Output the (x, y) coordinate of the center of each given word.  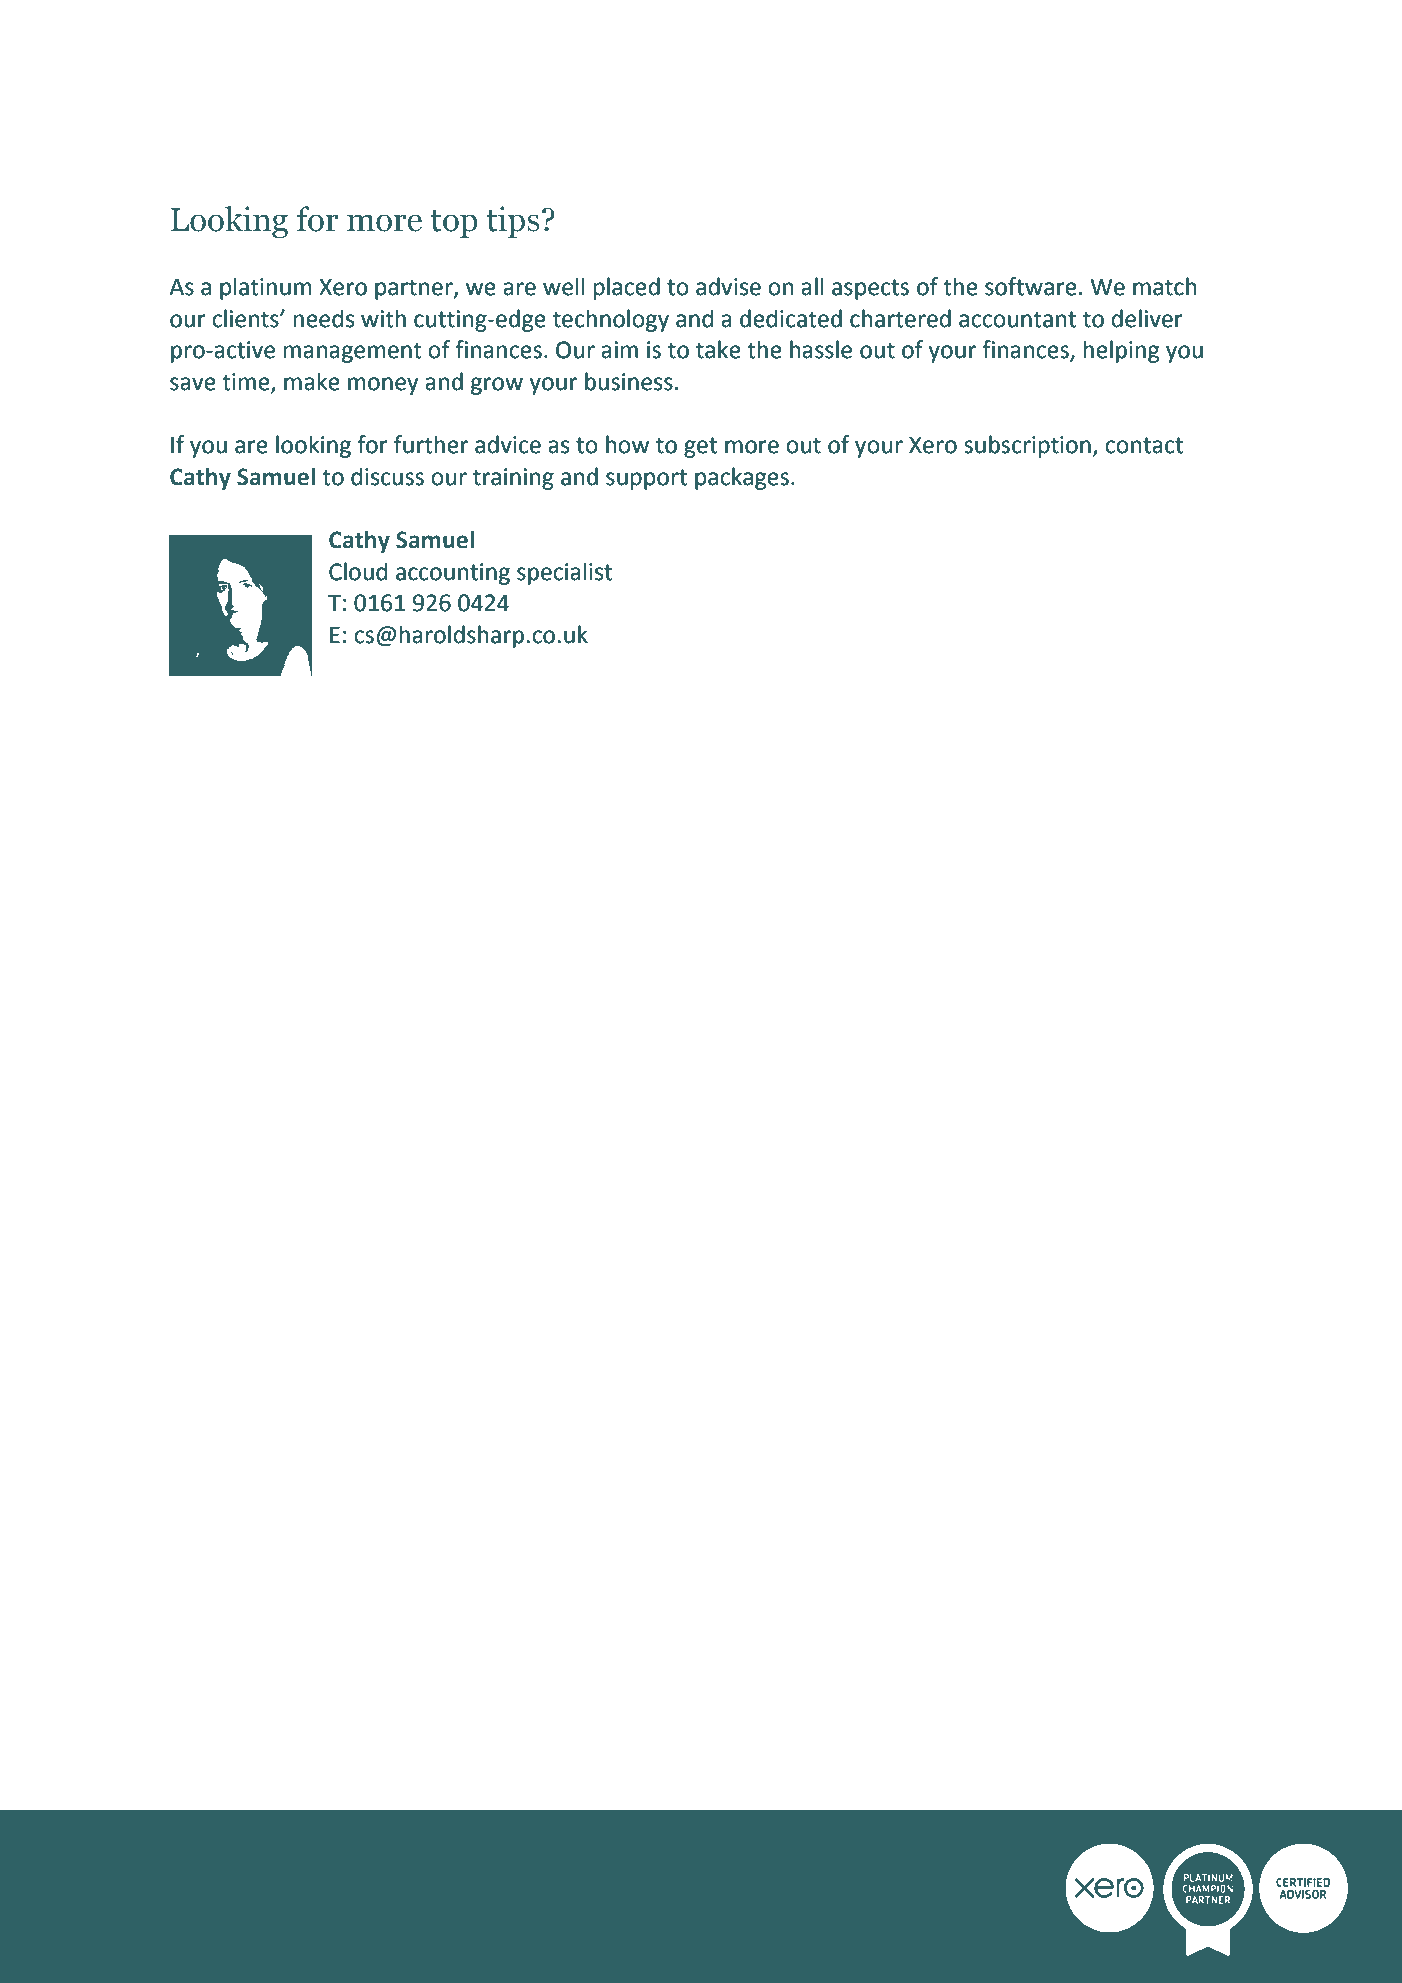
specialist (564, 573)
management (353, 352)
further (431, 444)
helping (1121, 351)
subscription (1027, 446)
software (1031, 286)
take (718, 349)
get (700, 447)
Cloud (358, 571)
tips (513, 222)
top (454, 224)
